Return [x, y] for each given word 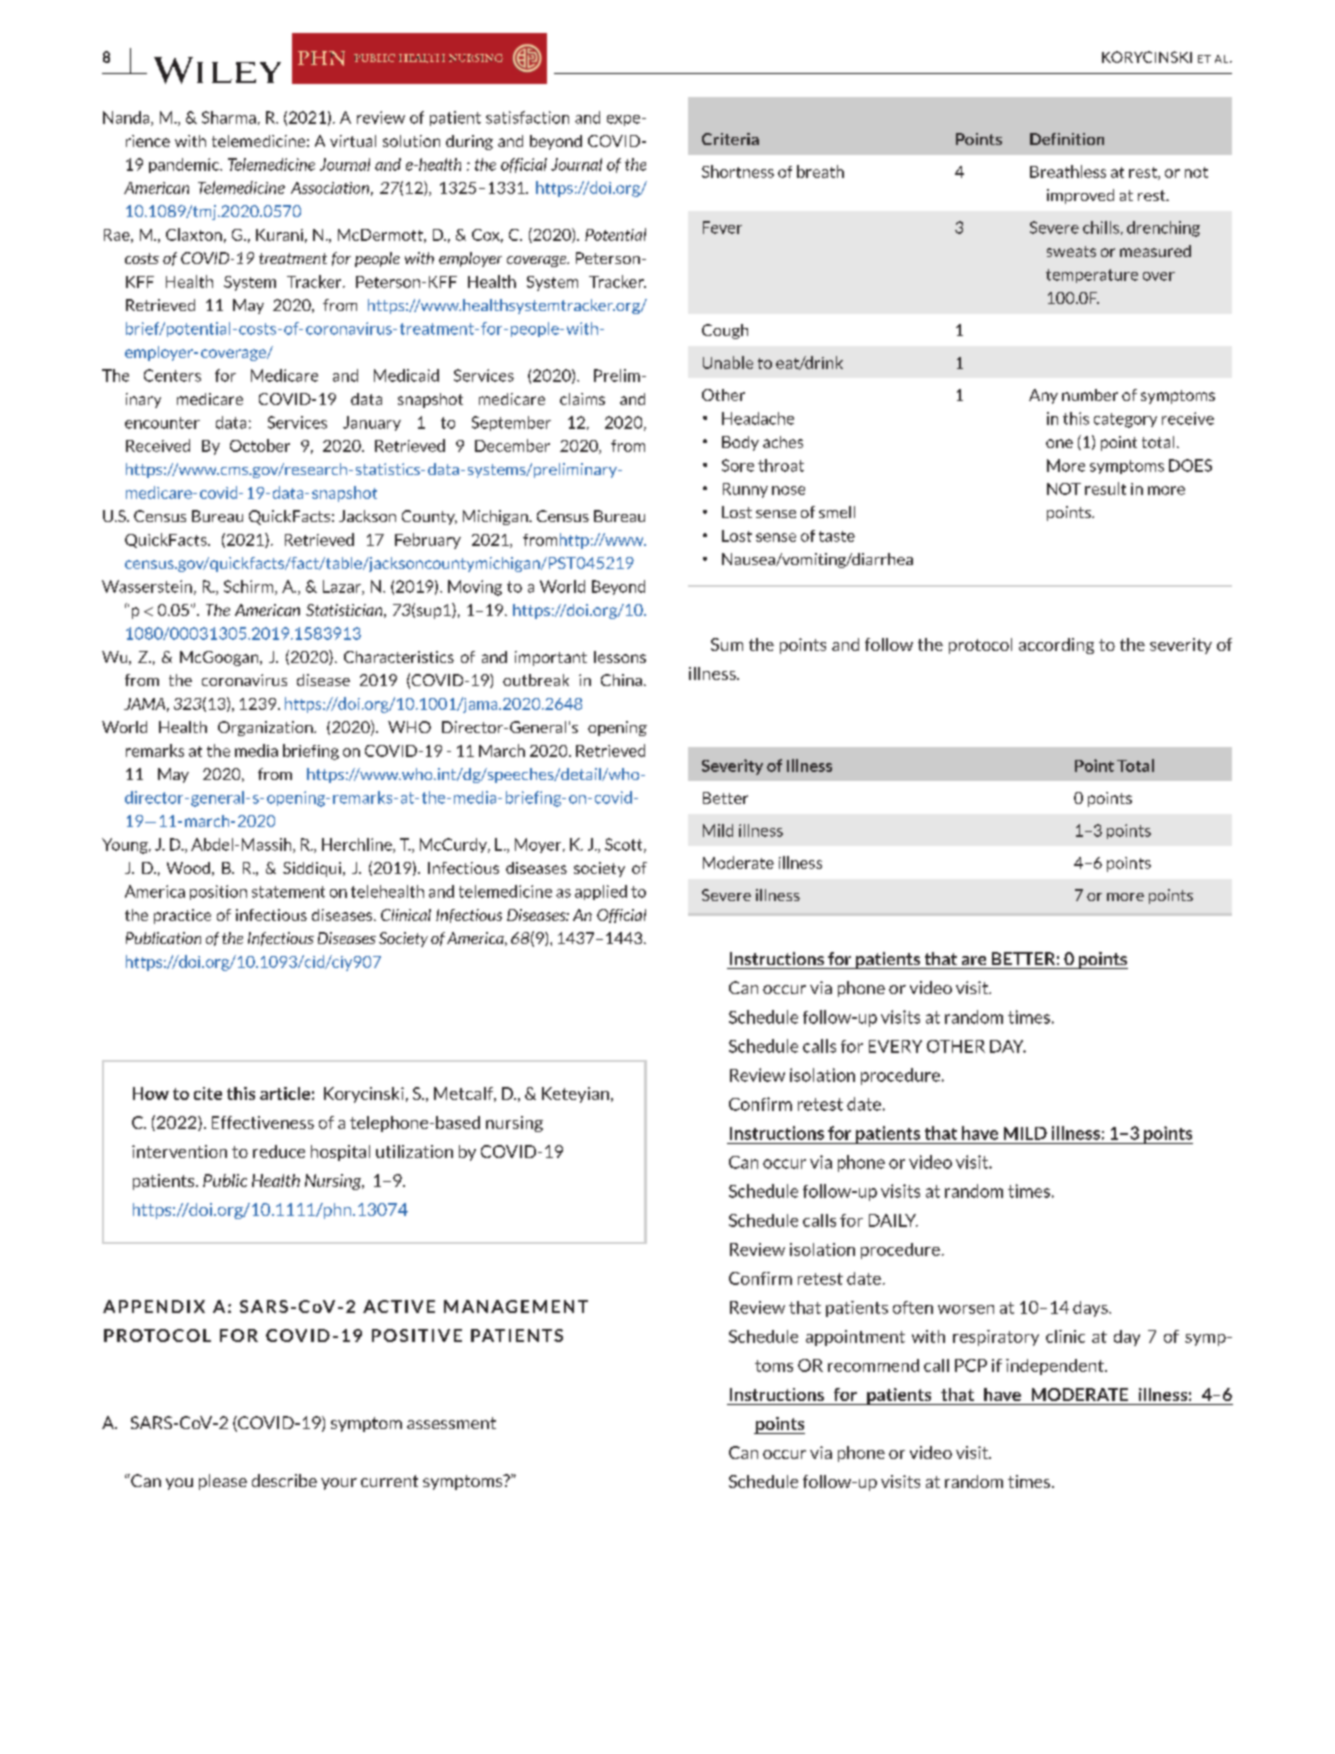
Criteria [730, 139]
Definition [1067, 139]
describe [284, 1480]
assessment [451, 1423]
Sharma [229, 117]
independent [1056, 1367]
